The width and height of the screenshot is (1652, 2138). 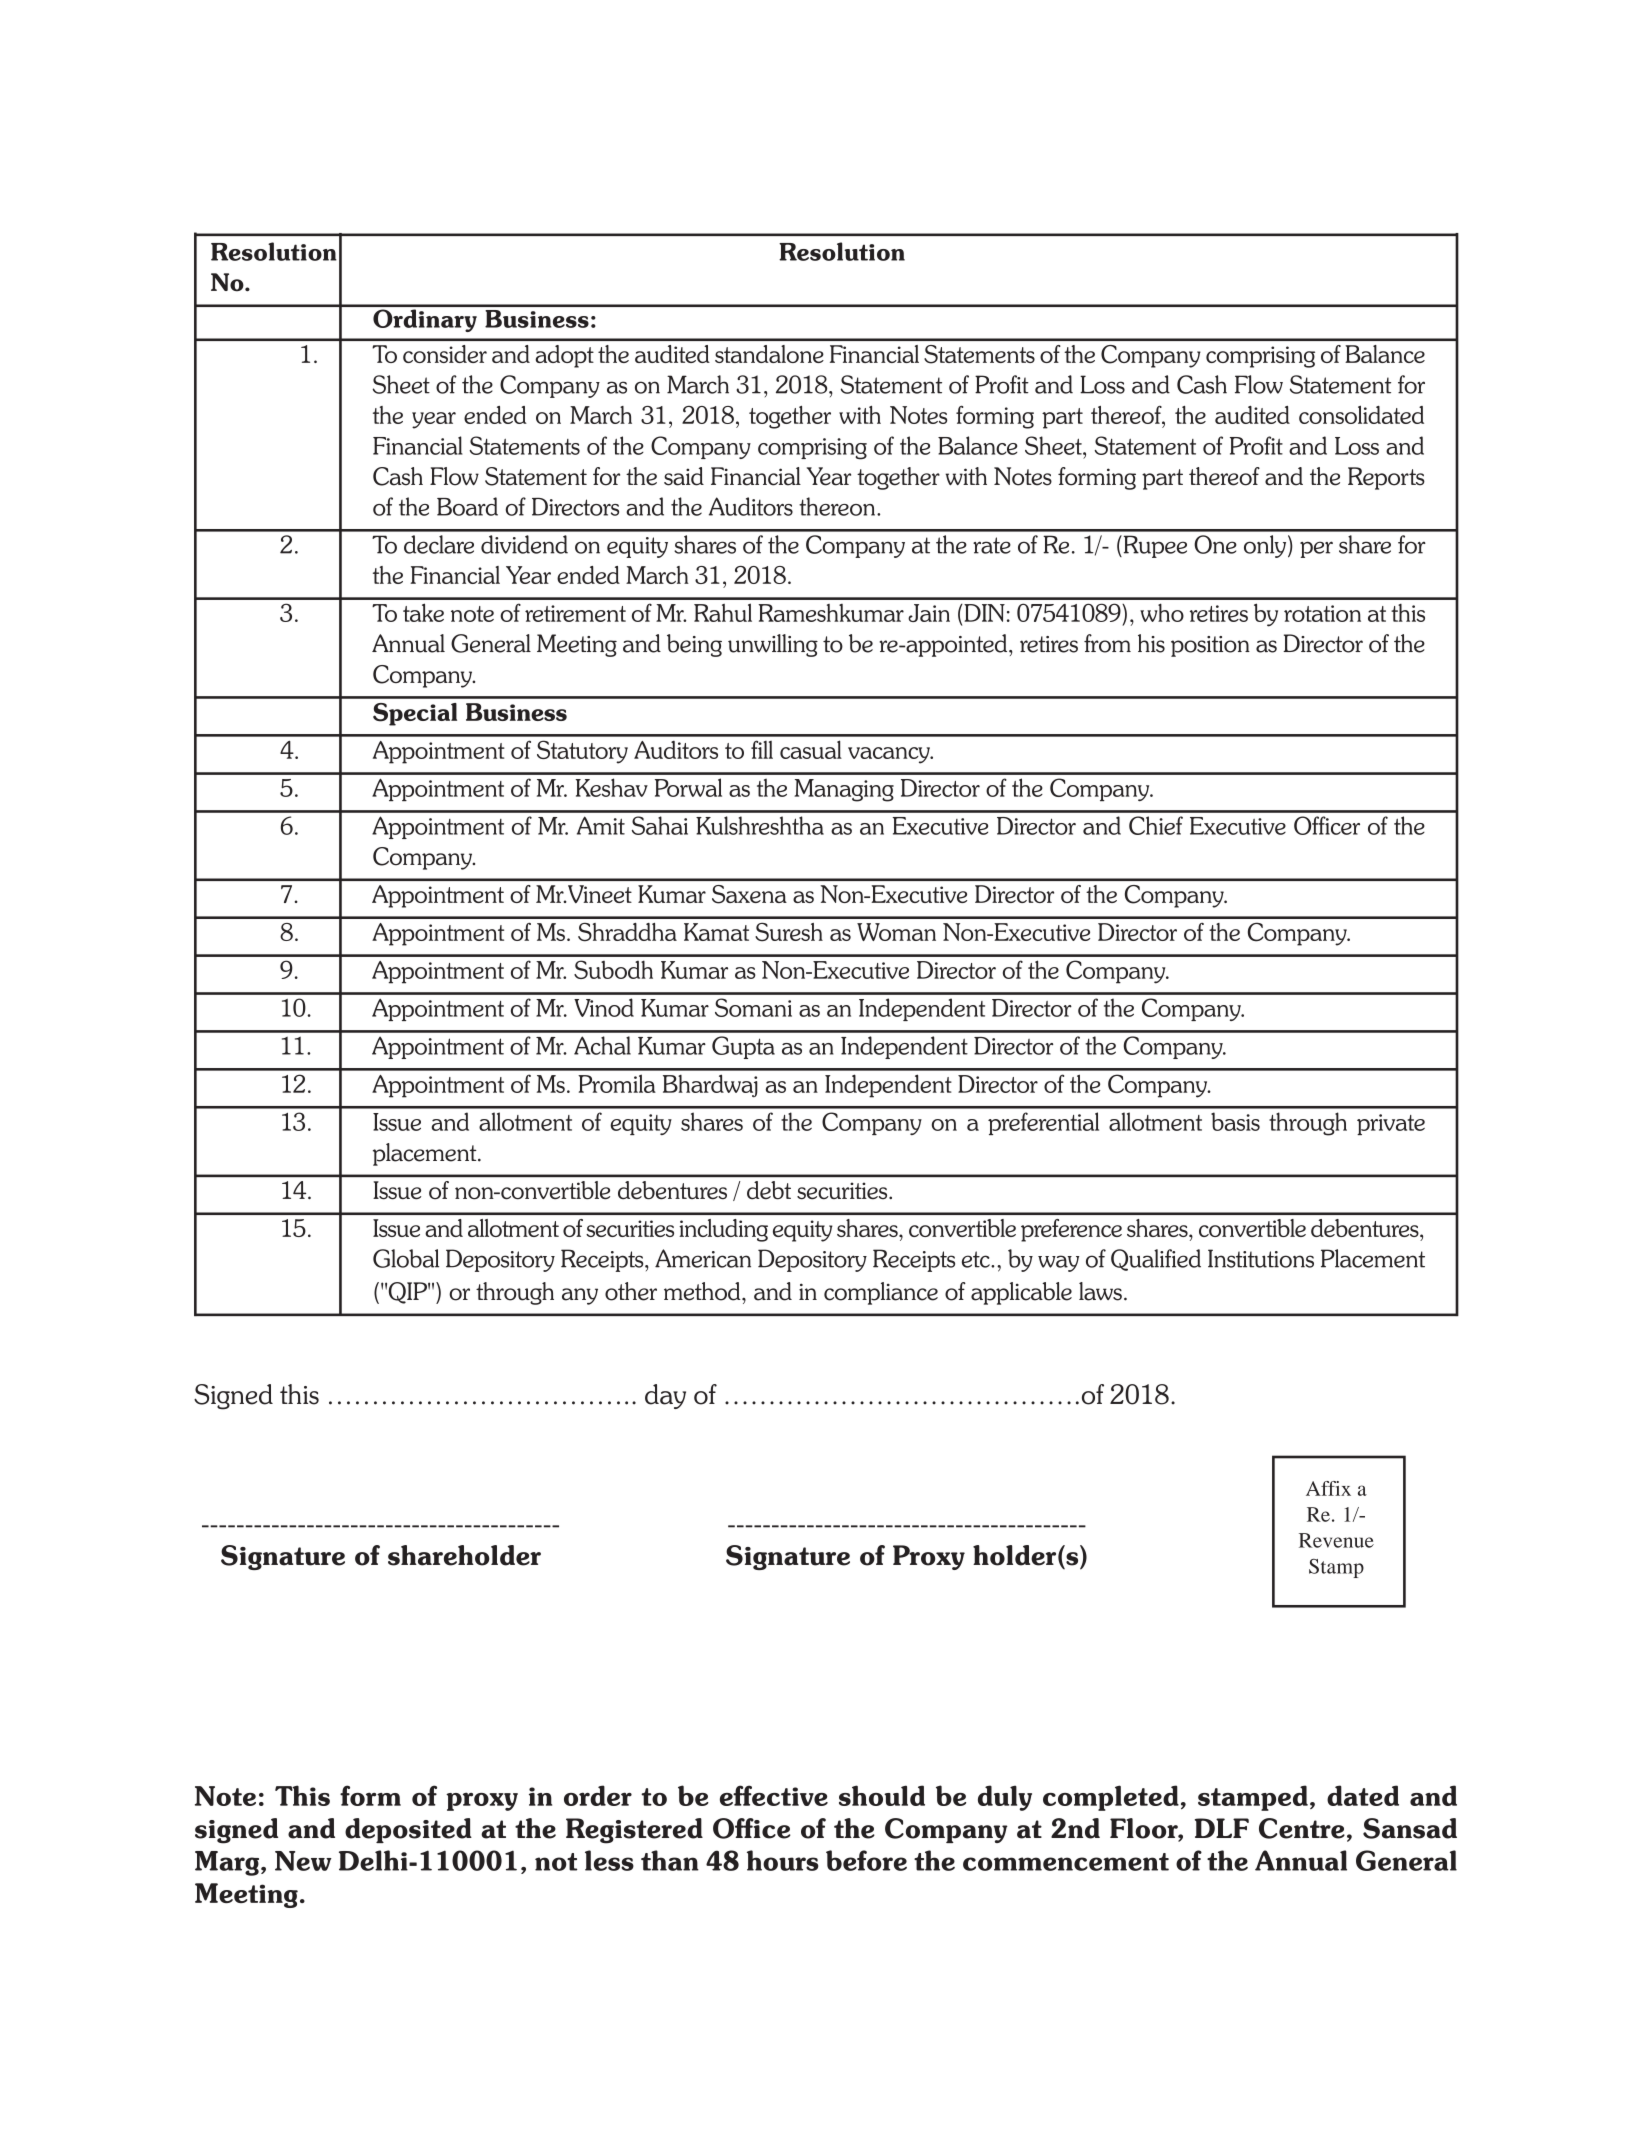 What do you see at coordinates (1156, 825) in the screenshot?
I see `Chief` at bounding box center [1156, 825].
